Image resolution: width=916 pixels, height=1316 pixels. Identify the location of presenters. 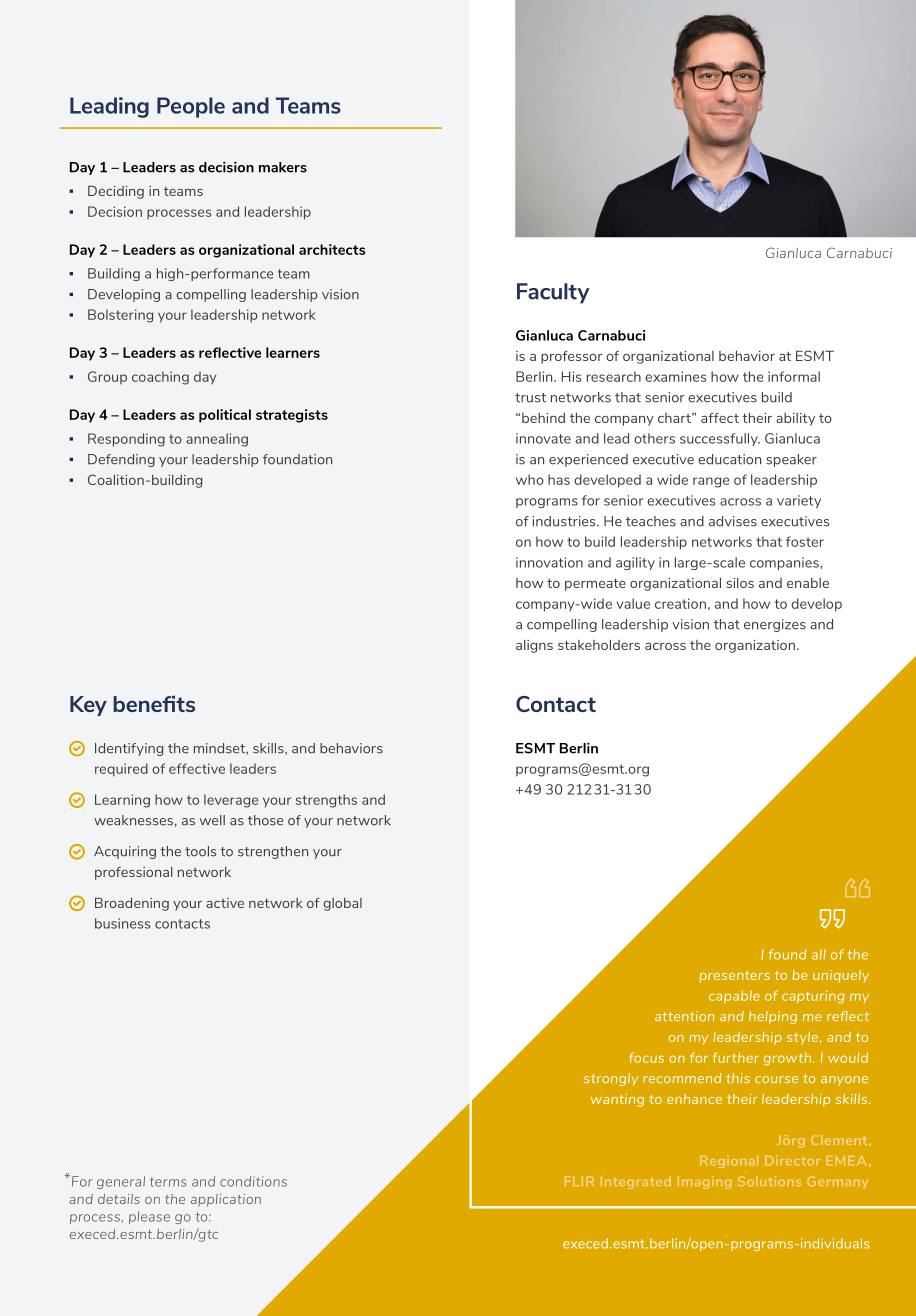
(734, 976).
